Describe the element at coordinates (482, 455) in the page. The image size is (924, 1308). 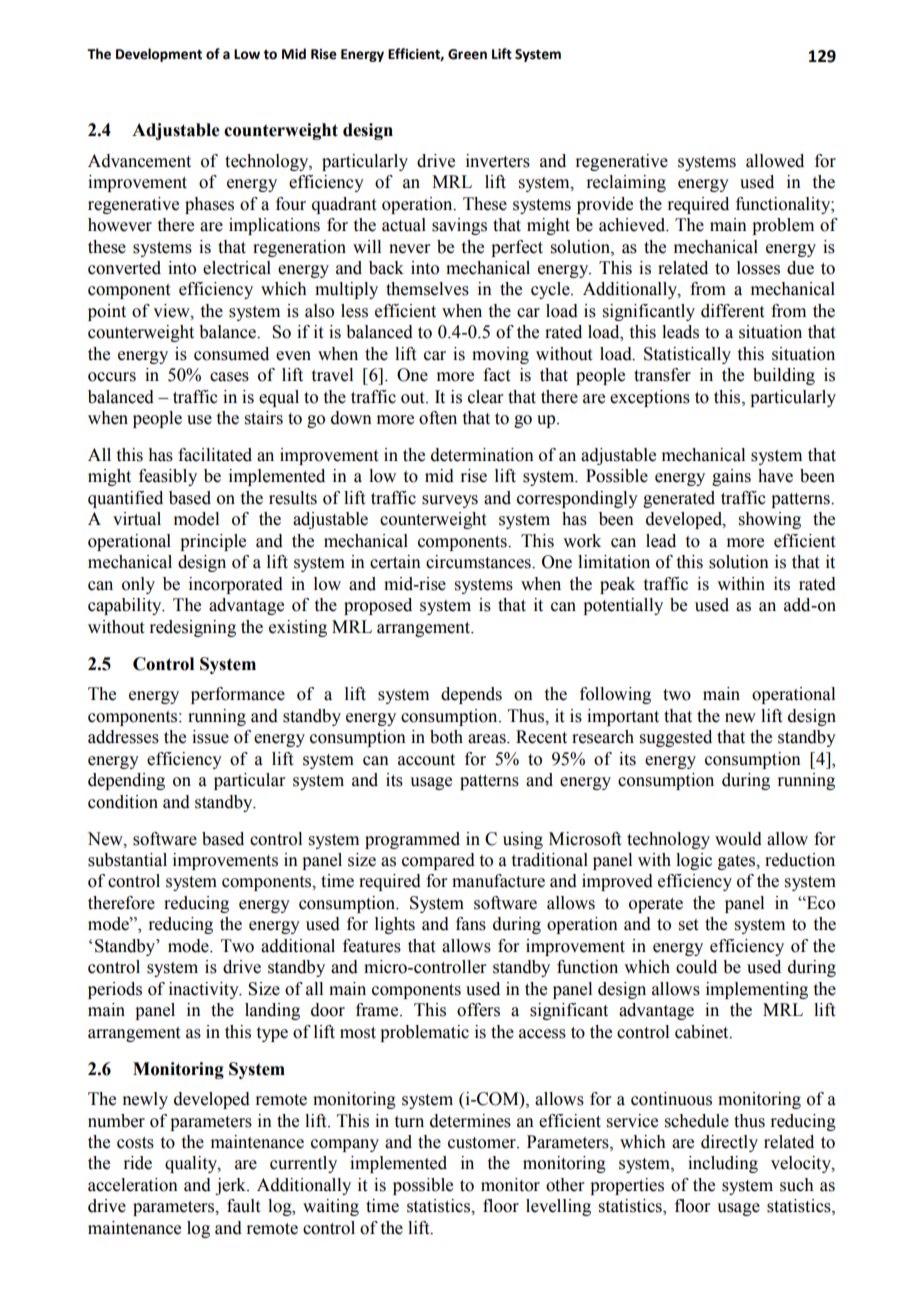
I see `determination` at that location.
